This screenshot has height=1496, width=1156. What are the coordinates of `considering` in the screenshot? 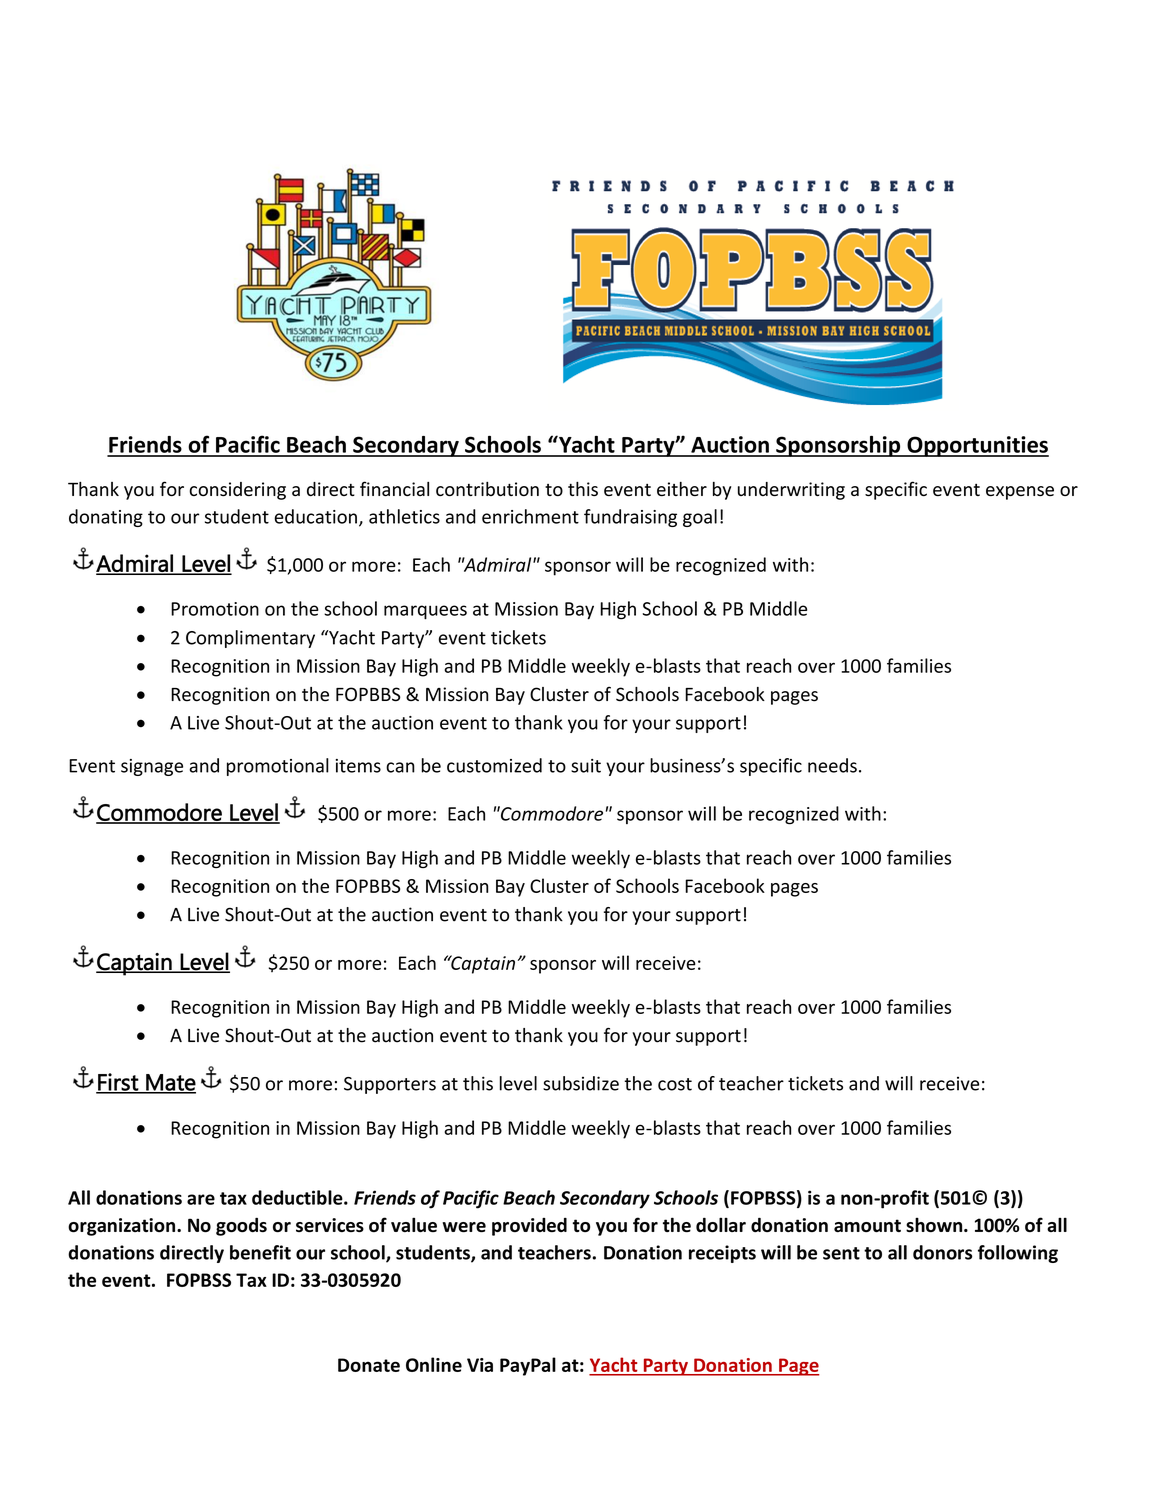 It's located at (237, 491).
